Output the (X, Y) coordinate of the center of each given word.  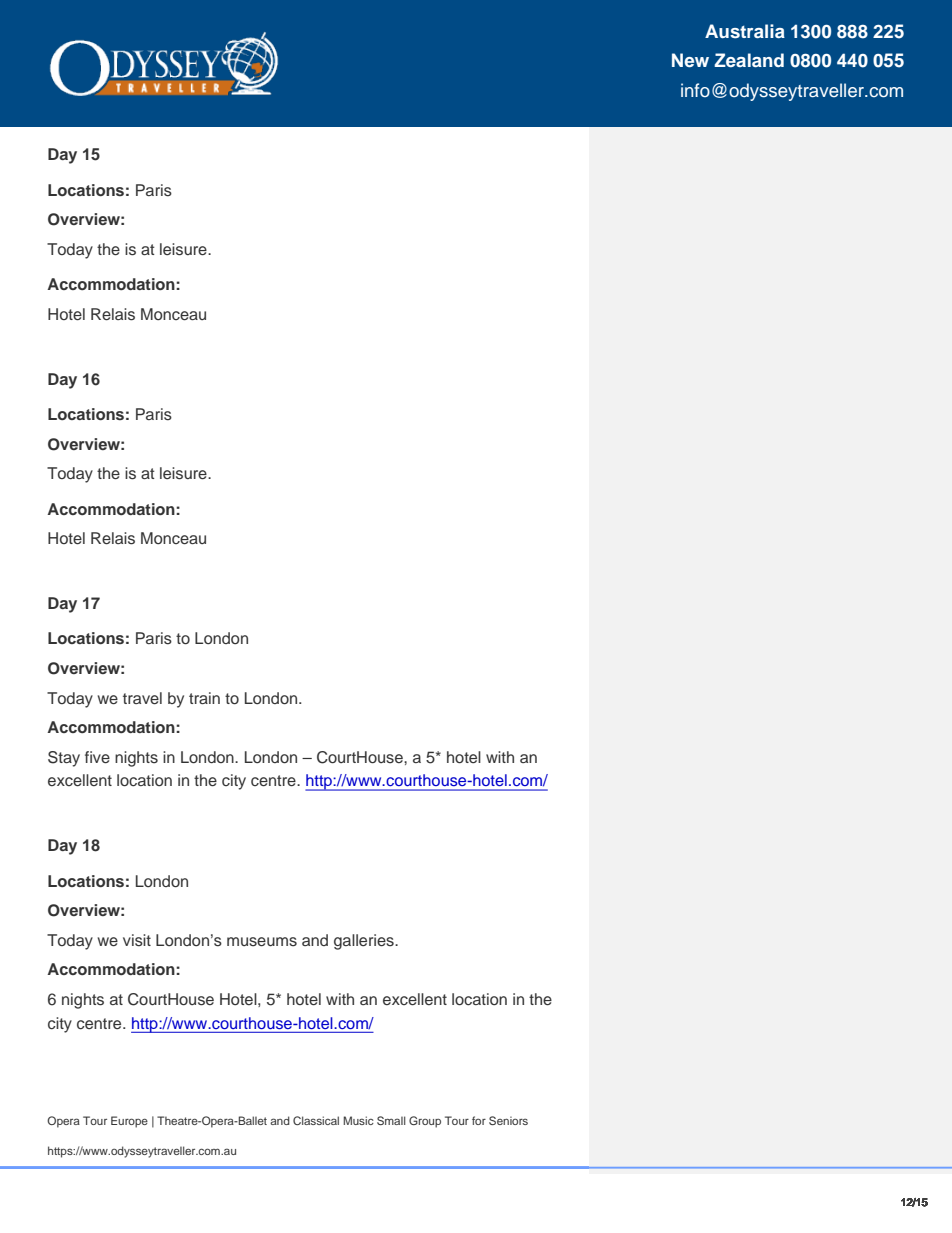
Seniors (508, 1120)
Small (391, 1120)
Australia (745, 31)
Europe (129, 1122)
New (690, 60)
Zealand (749, 60)
